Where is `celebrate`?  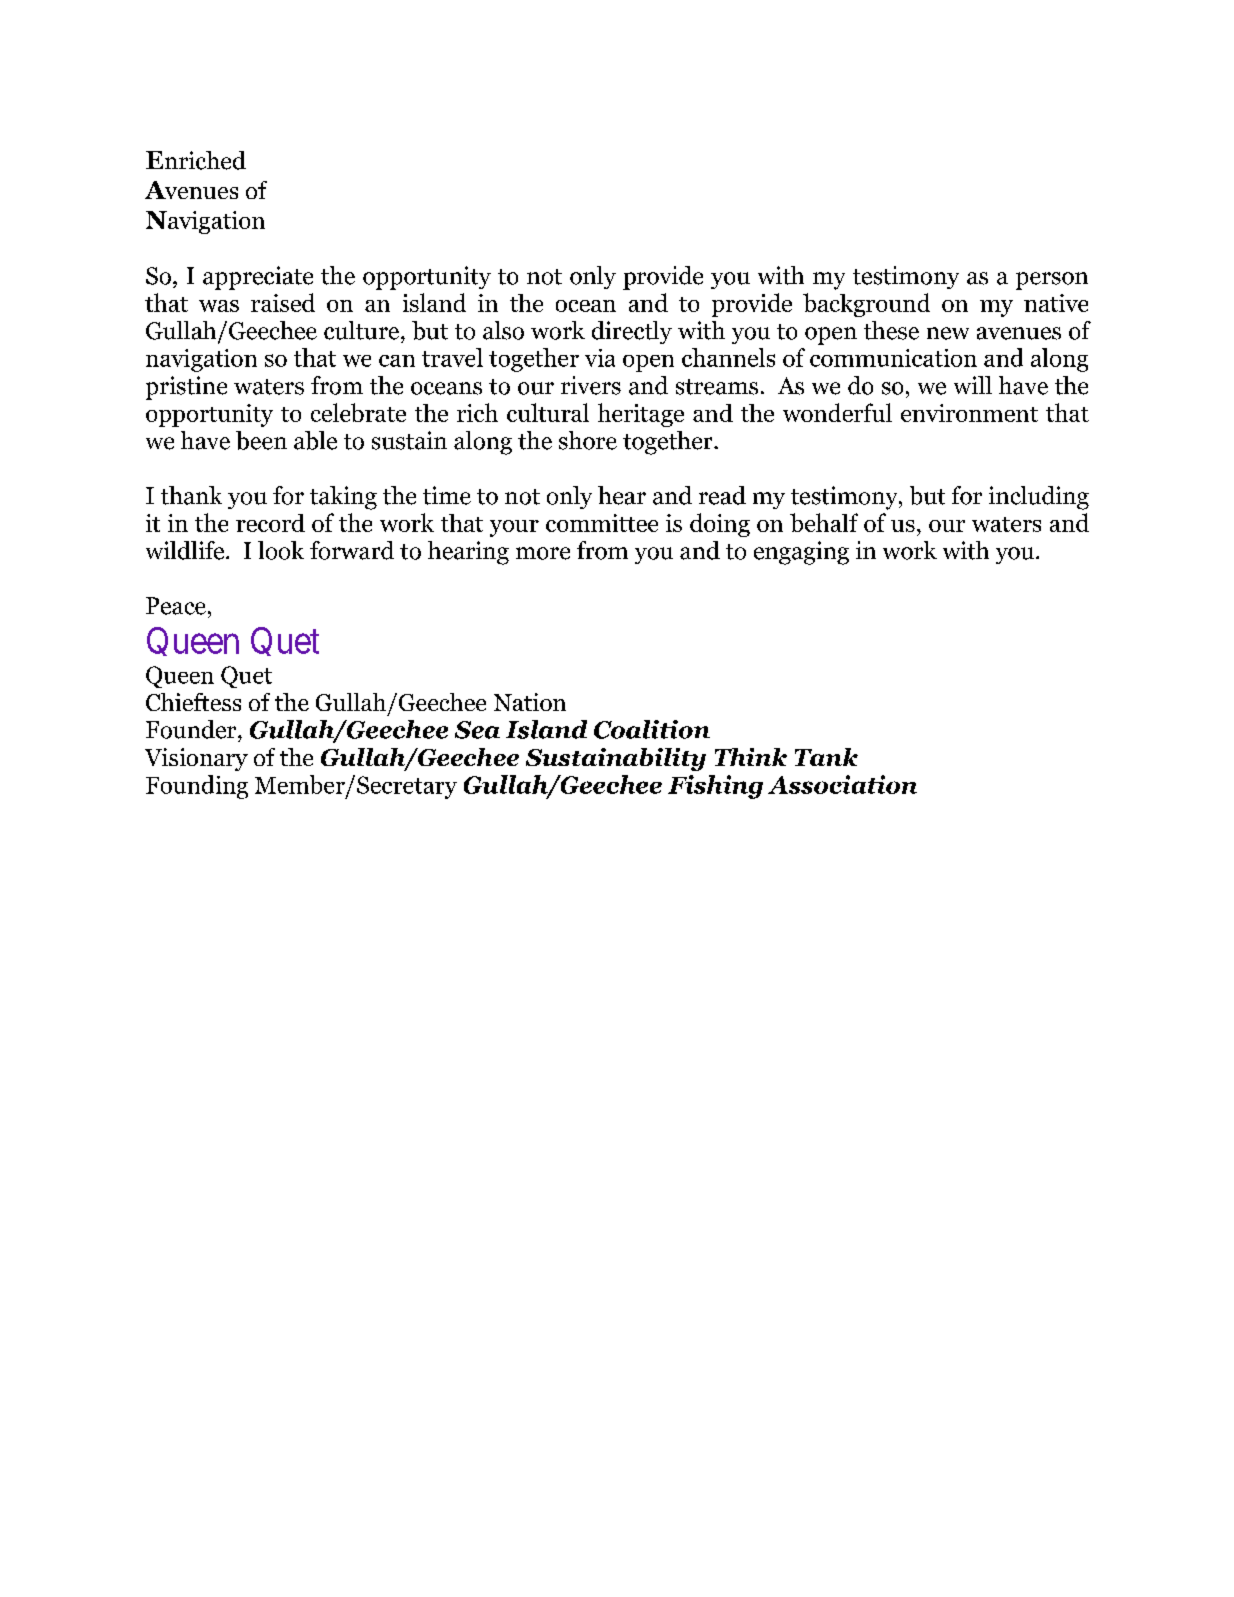
celebrate is located at coordinates (358, 412).
